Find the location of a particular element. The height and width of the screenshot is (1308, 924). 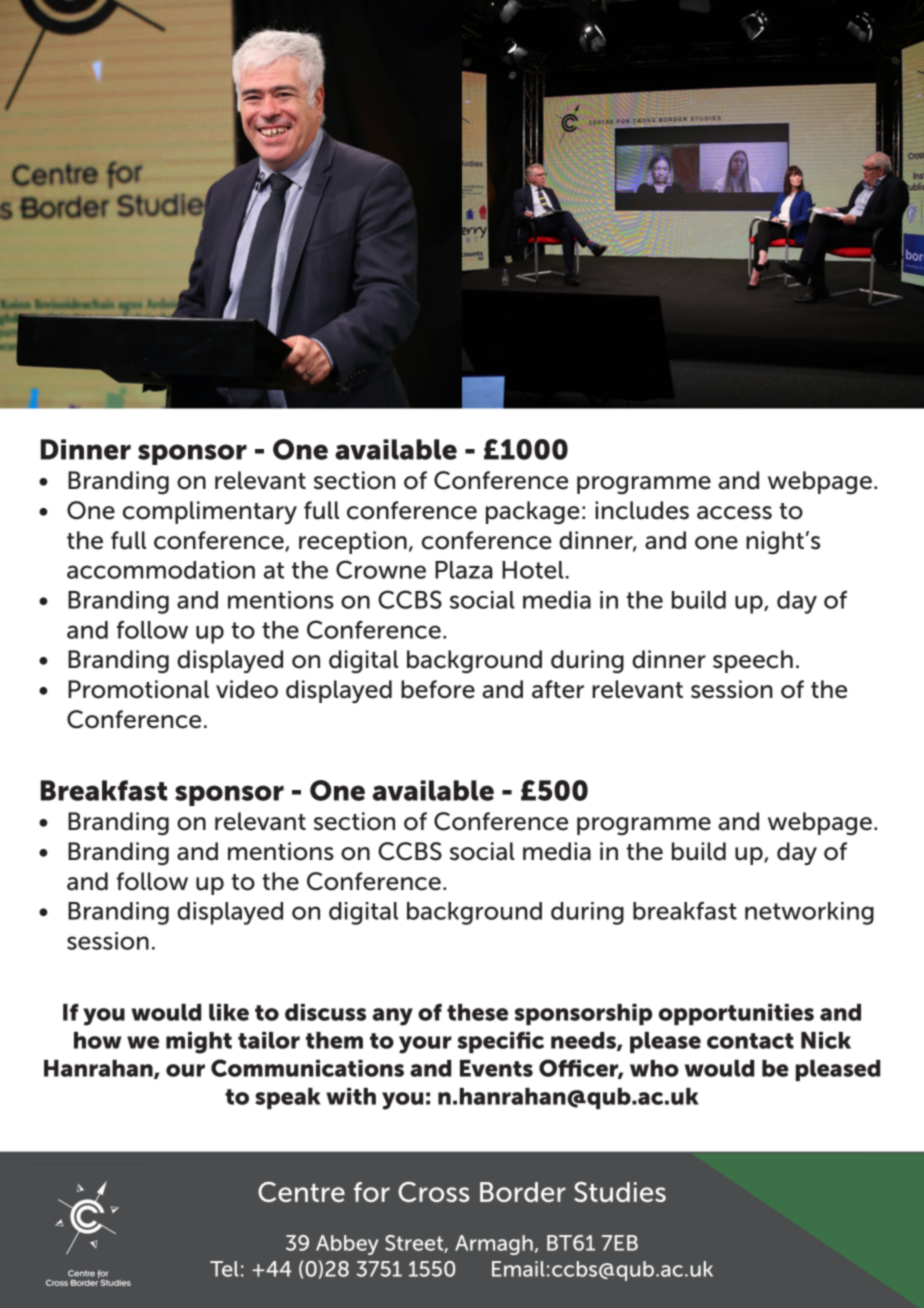

Centre is located at coordinates (301, 1192).
